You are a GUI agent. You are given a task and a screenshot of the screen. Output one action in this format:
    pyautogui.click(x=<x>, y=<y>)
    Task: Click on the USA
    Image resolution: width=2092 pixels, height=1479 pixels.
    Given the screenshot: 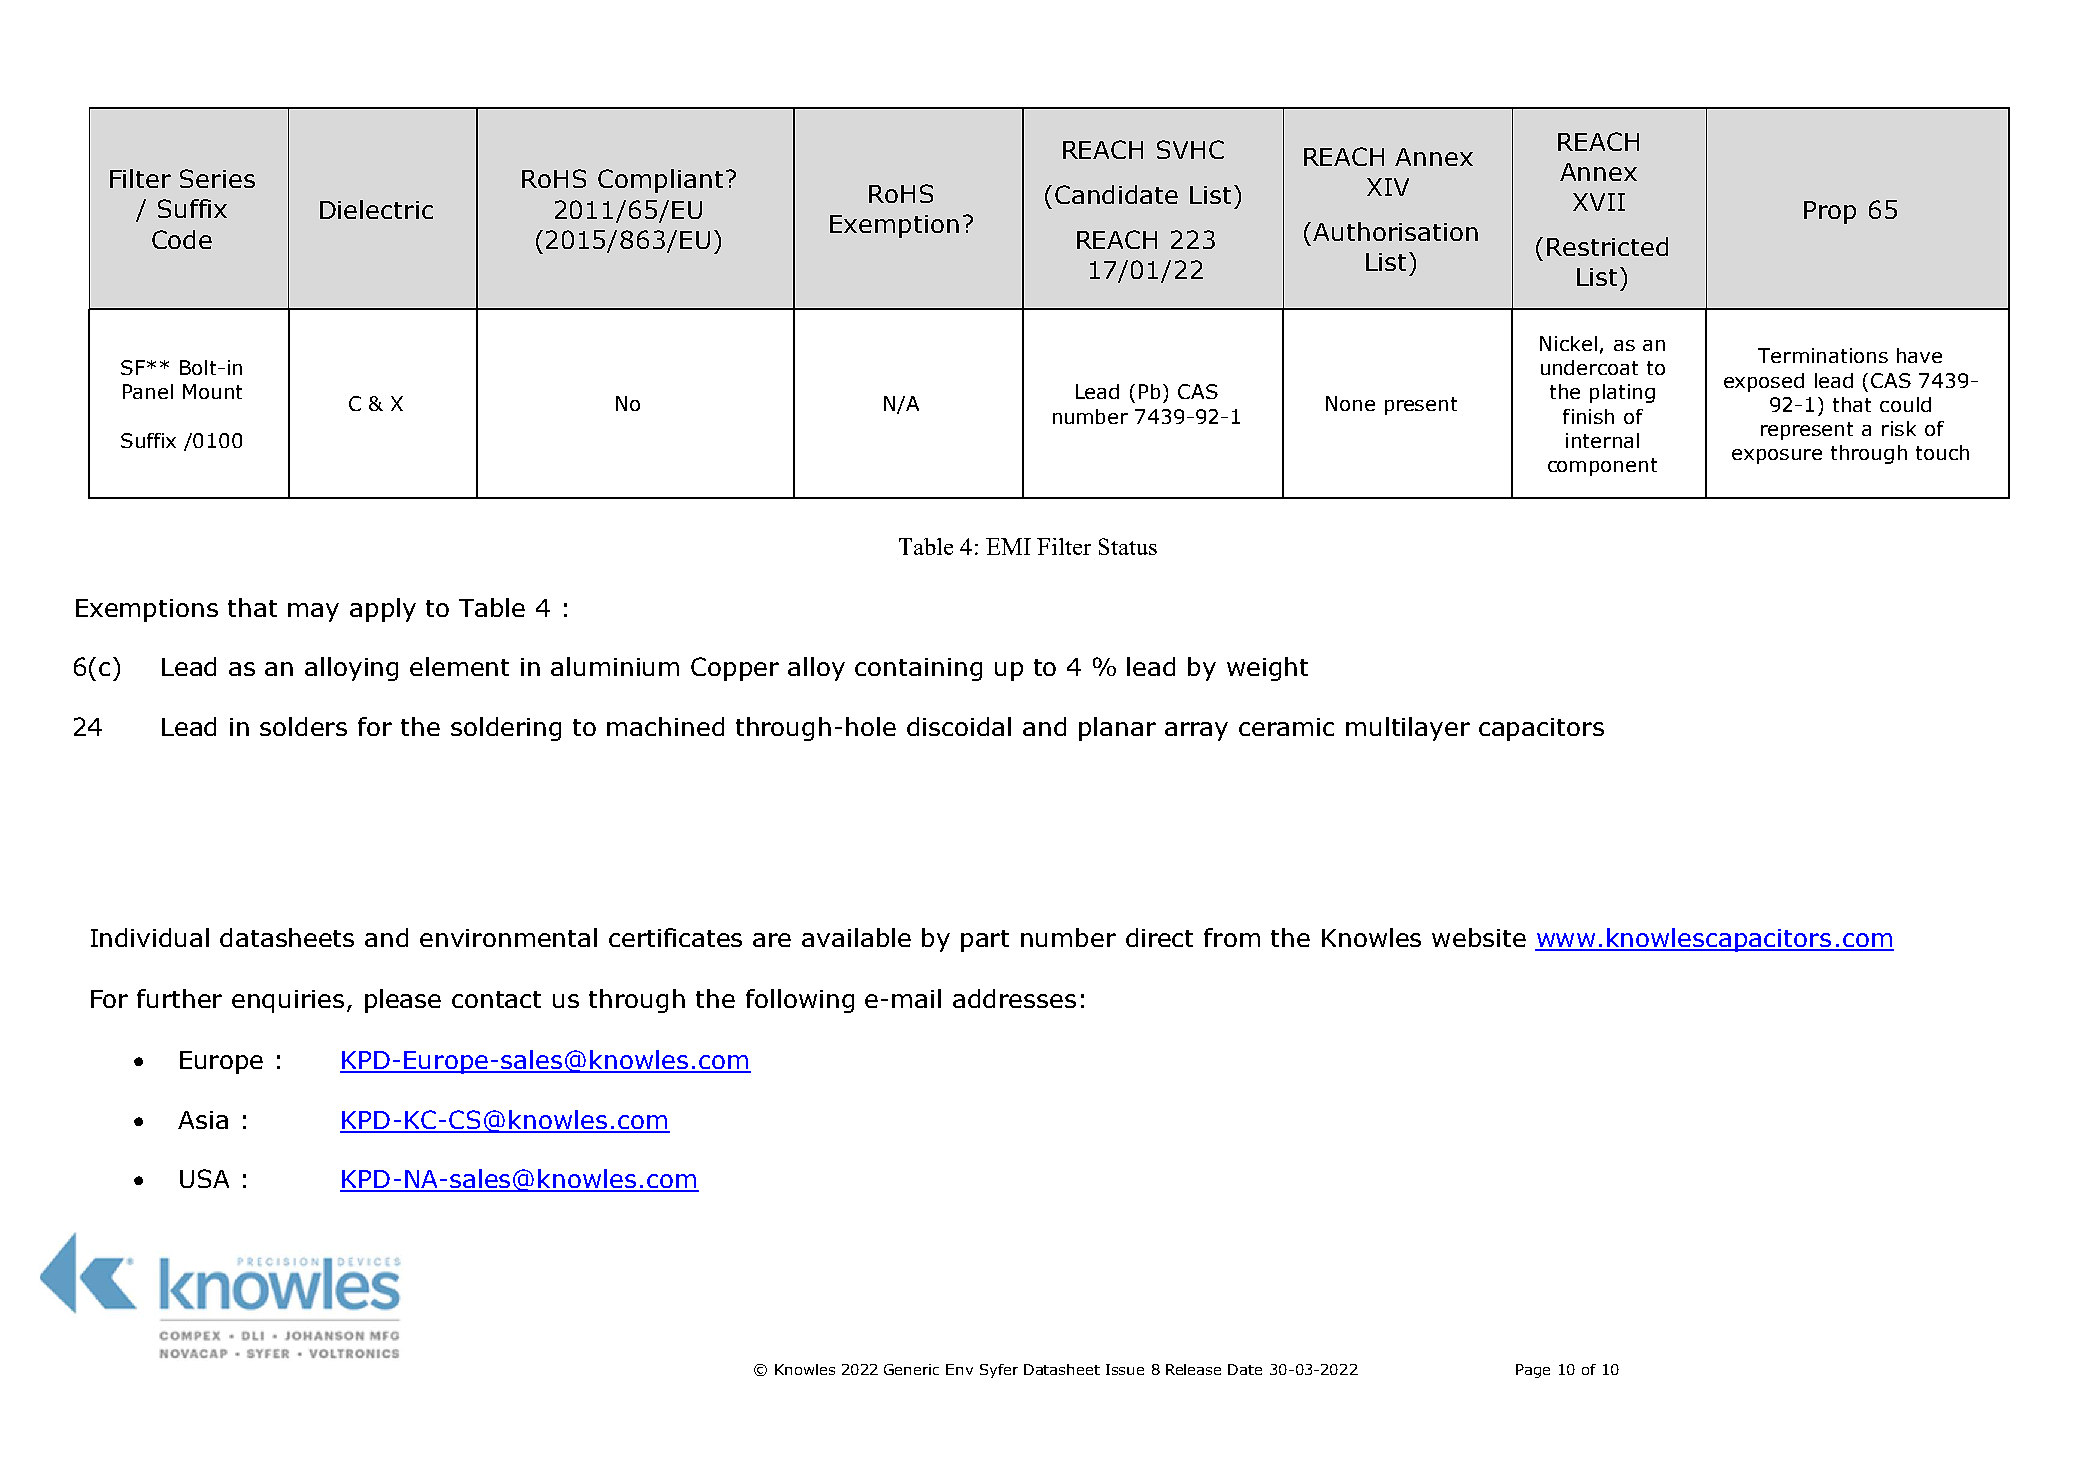 What is the action you would take?
    pyautogui.click(x=204, y=1178)
